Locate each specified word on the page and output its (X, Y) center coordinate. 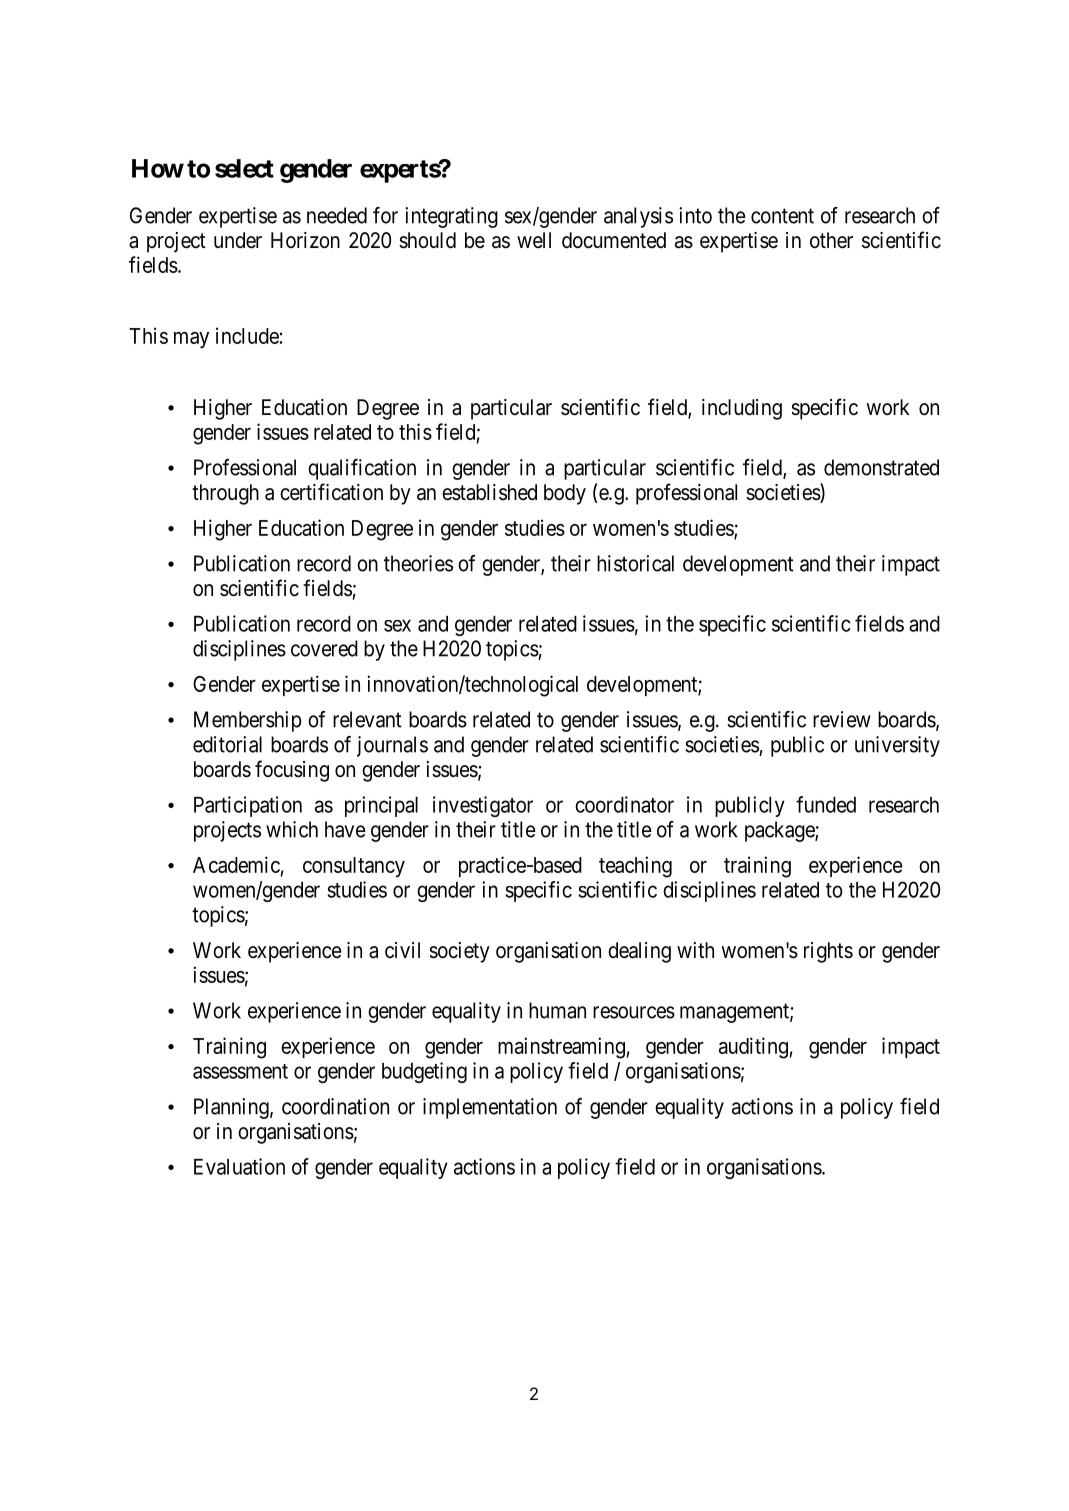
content (782, 216)
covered (324, 648)
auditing (753, 1048)
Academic (236, 864)
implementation (490, 1108)
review (842, 719)
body (565, 494)
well (534, 240)
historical (635, 563)
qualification (362, 469)
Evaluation (239, 1166)
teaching (635, 867)
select (244, 168)
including (742, 409)
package (780, 831)
